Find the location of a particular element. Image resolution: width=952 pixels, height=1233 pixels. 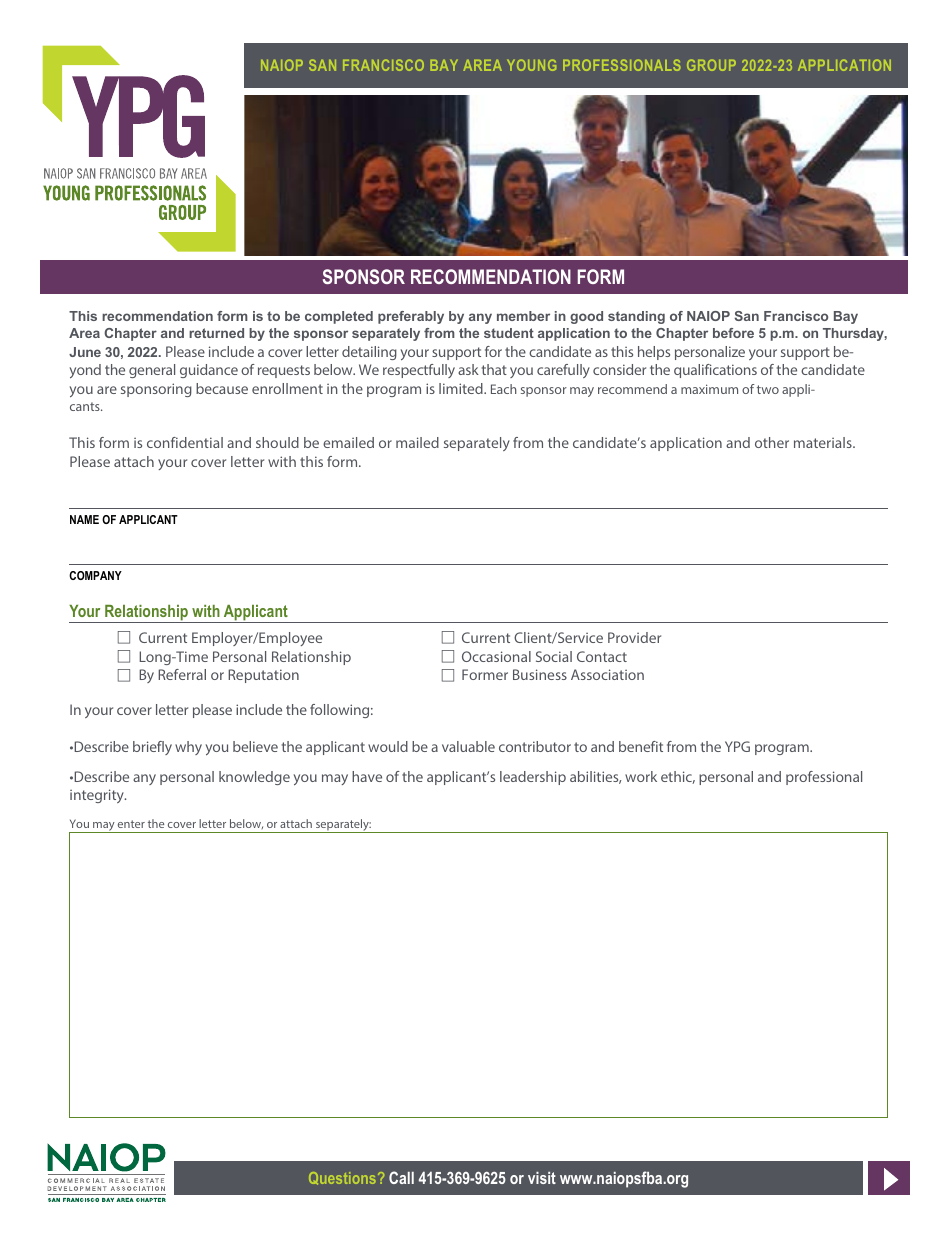

valuable is located at coordinates (468, 746).
